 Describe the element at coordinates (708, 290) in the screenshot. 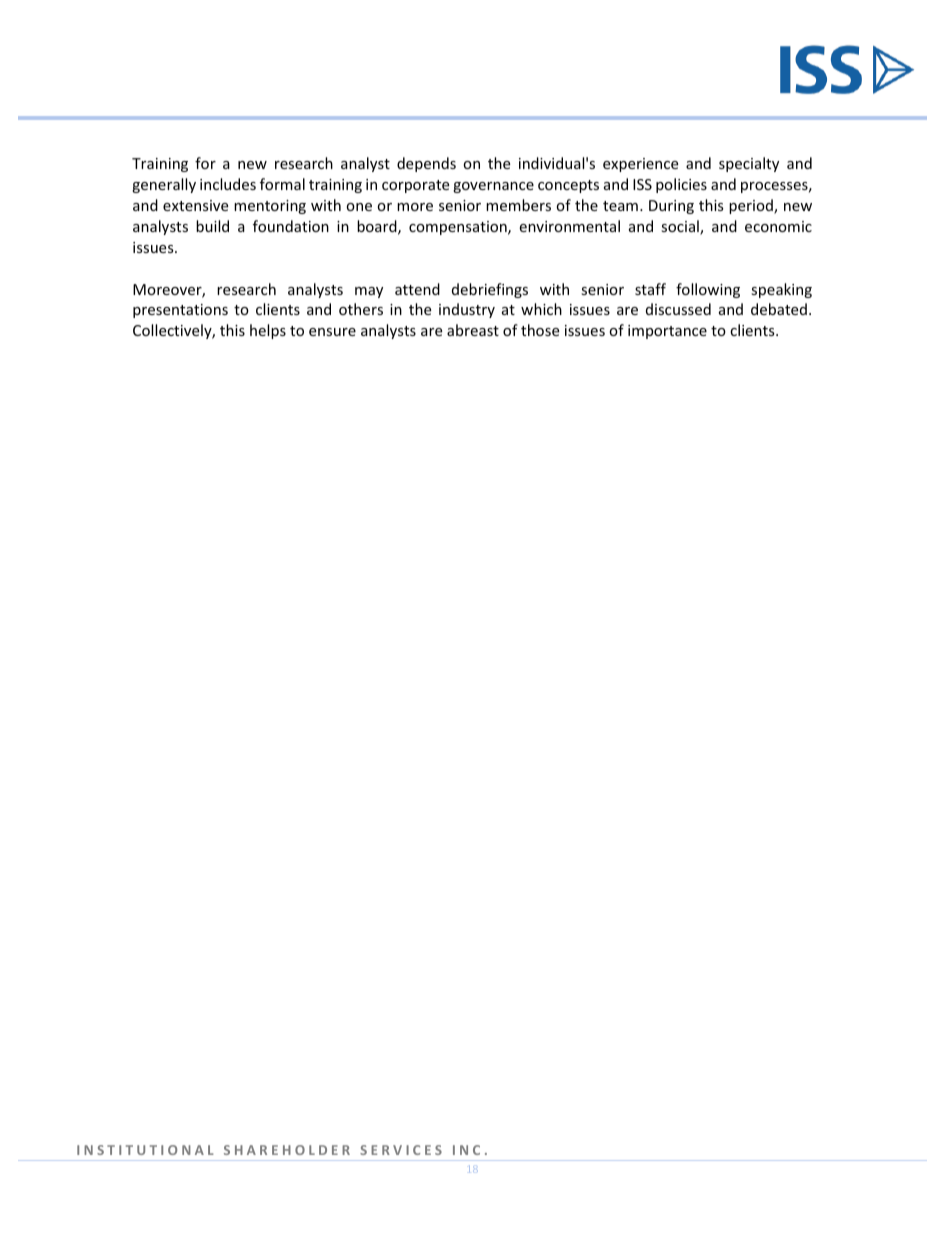

I see `following` at that location.
